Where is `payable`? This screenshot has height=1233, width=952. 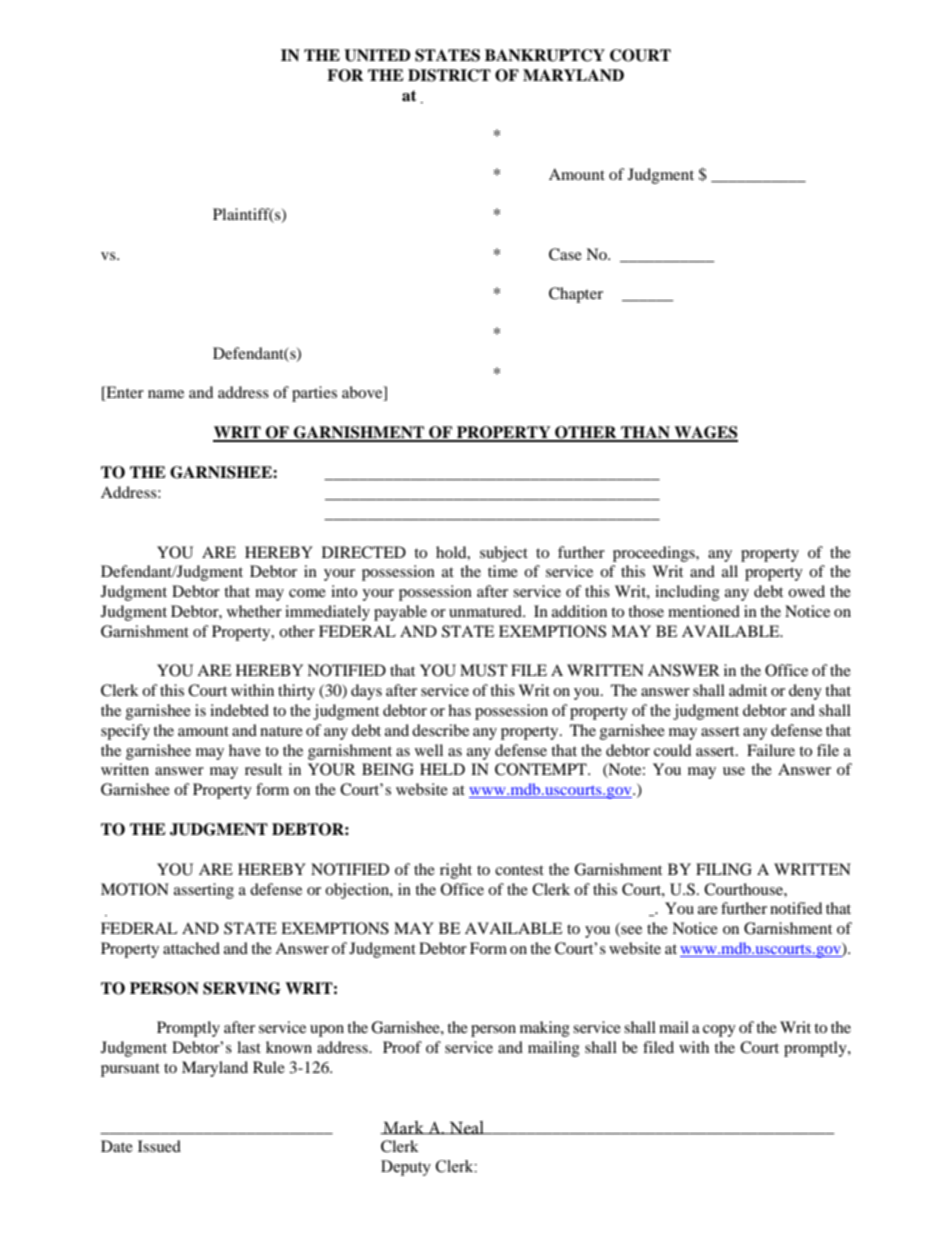
payable is located at coordinates (400, 613).
